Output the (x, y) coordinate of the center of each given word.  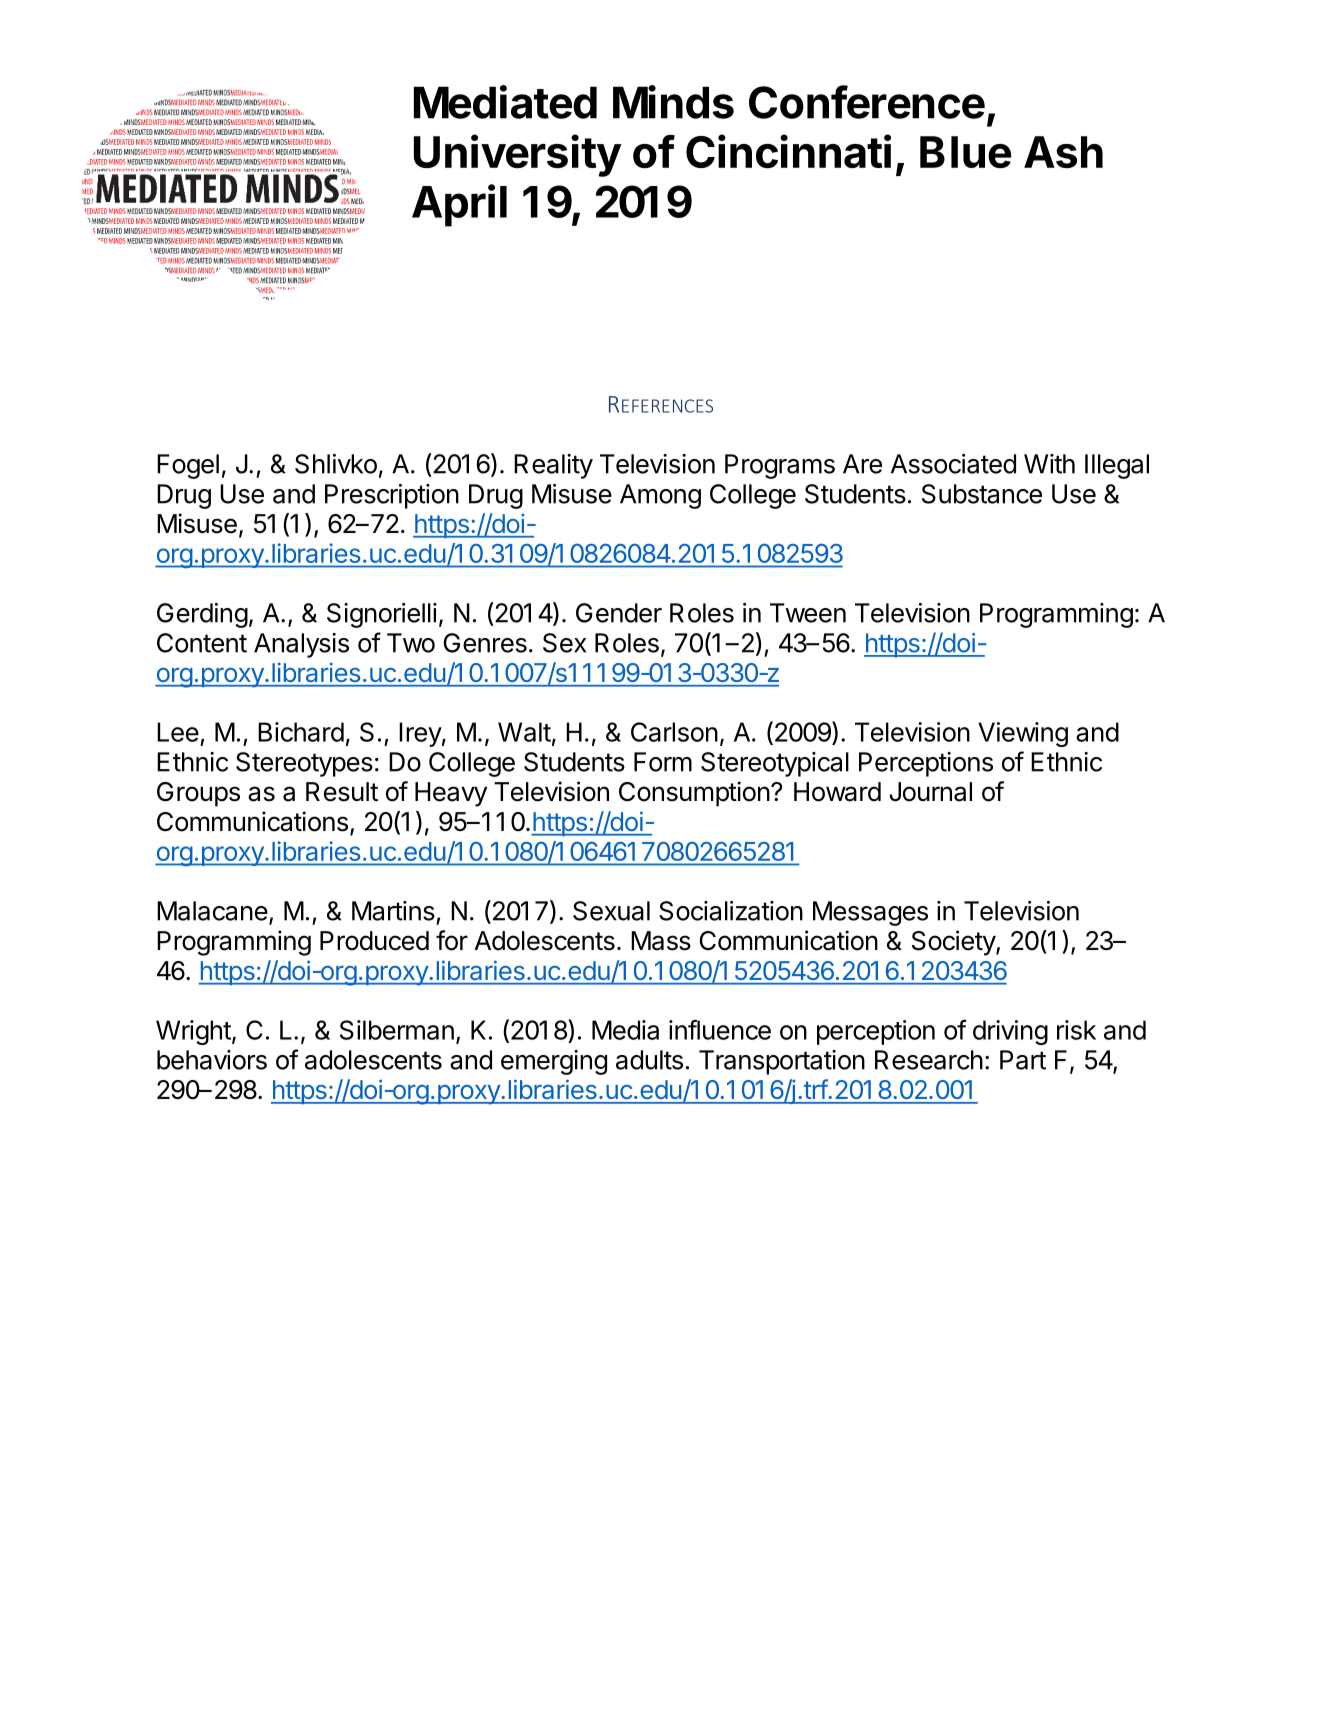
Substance (982, 494)
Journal (930, 792)
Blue (965, 152)
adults (649, 1060)
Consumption (694, 794)
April (459, 205)
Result (342, 792)
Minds (673, 102)
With (1049, 464)
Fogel (188, 466)
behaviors (212, 1060)
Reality (553, 466)
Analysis (301, 645)
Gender (619, 613)
